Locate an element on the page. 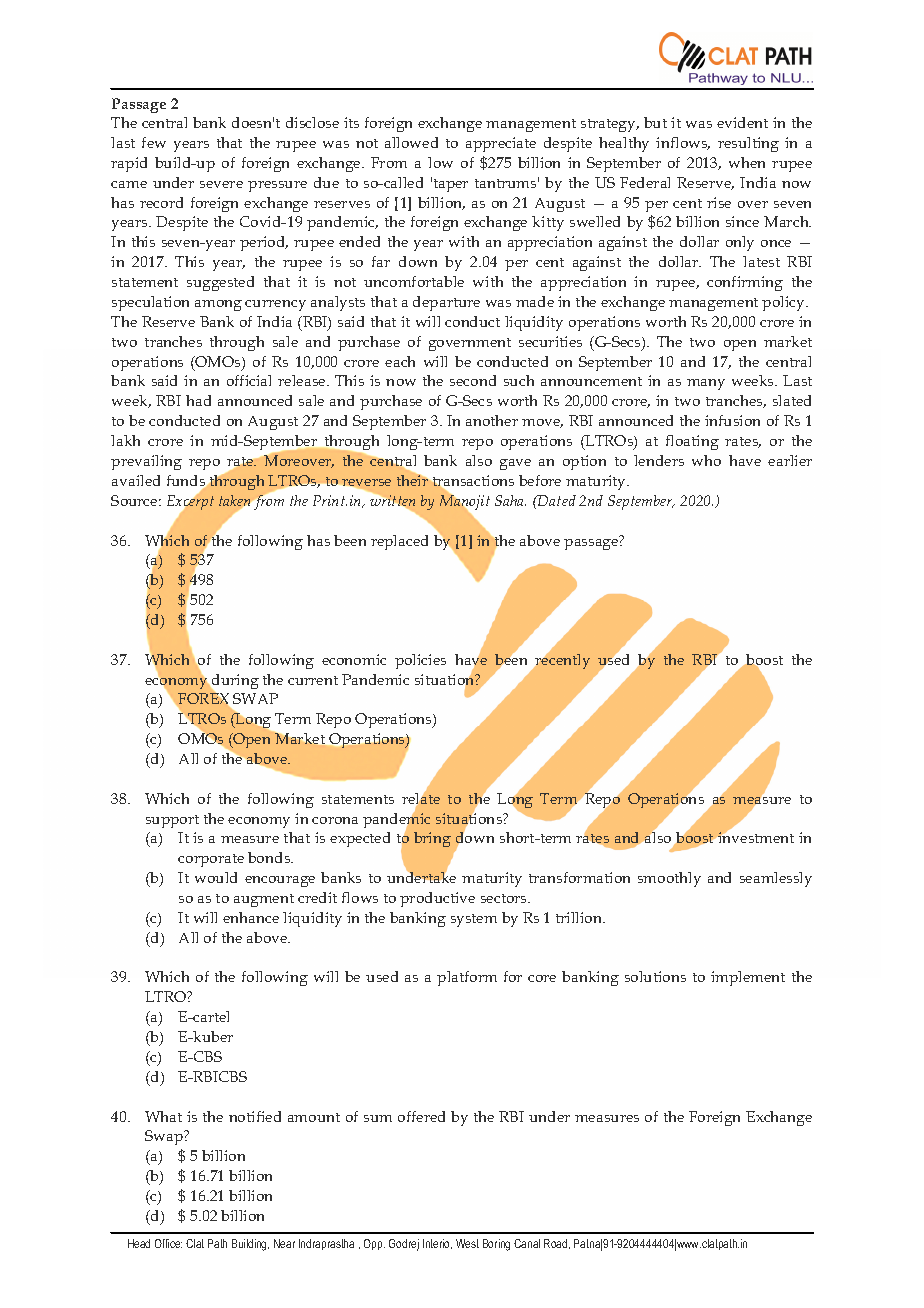  Road is located at coordinates (557, 1244).
